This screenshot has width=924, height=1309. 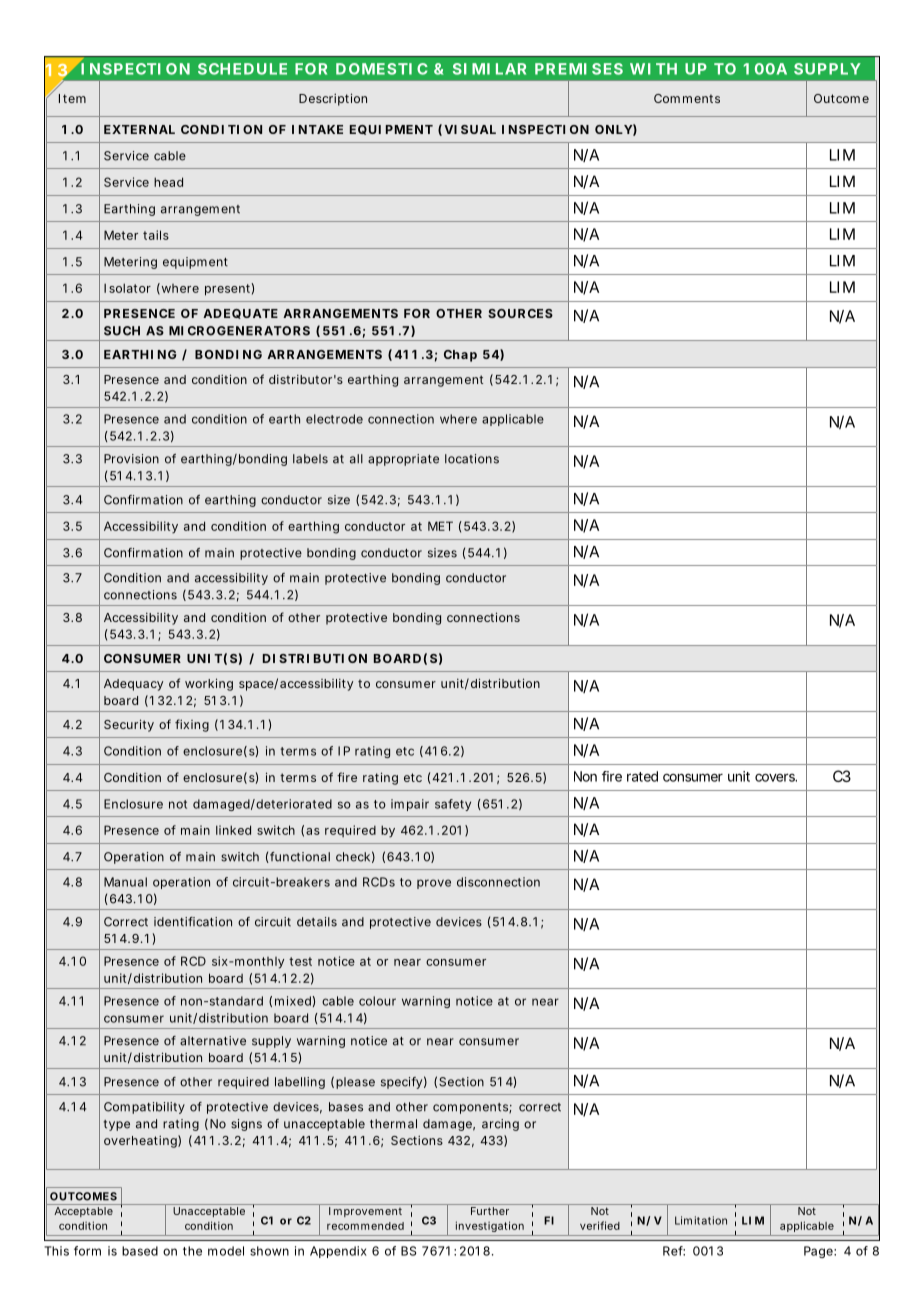 What do you see at coordinates (701, 1220) in the screenshot?
I see `Limitation` at bounding box center [701, 1220].
